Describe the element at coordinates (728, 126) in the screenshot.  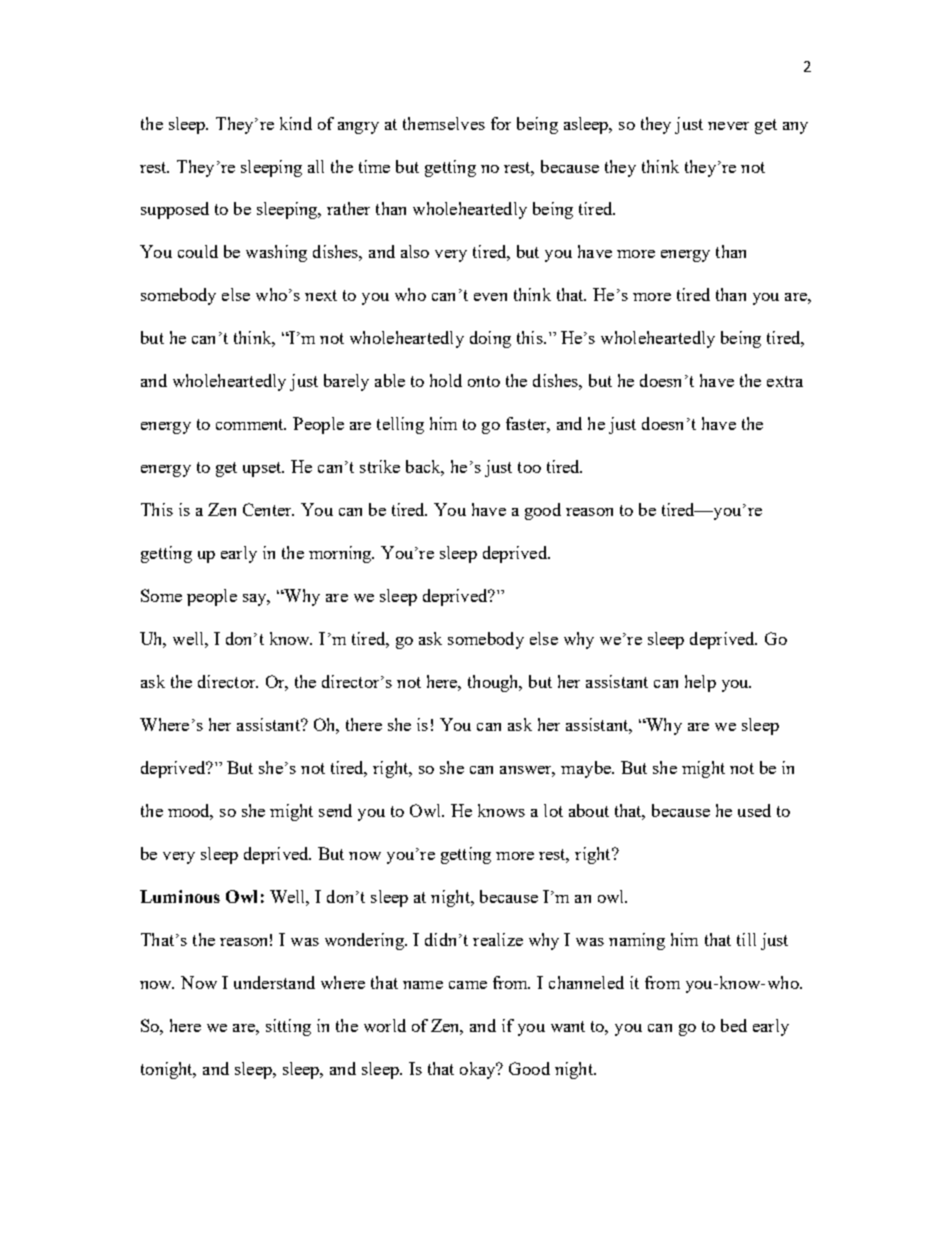
I see `never` at that location.
